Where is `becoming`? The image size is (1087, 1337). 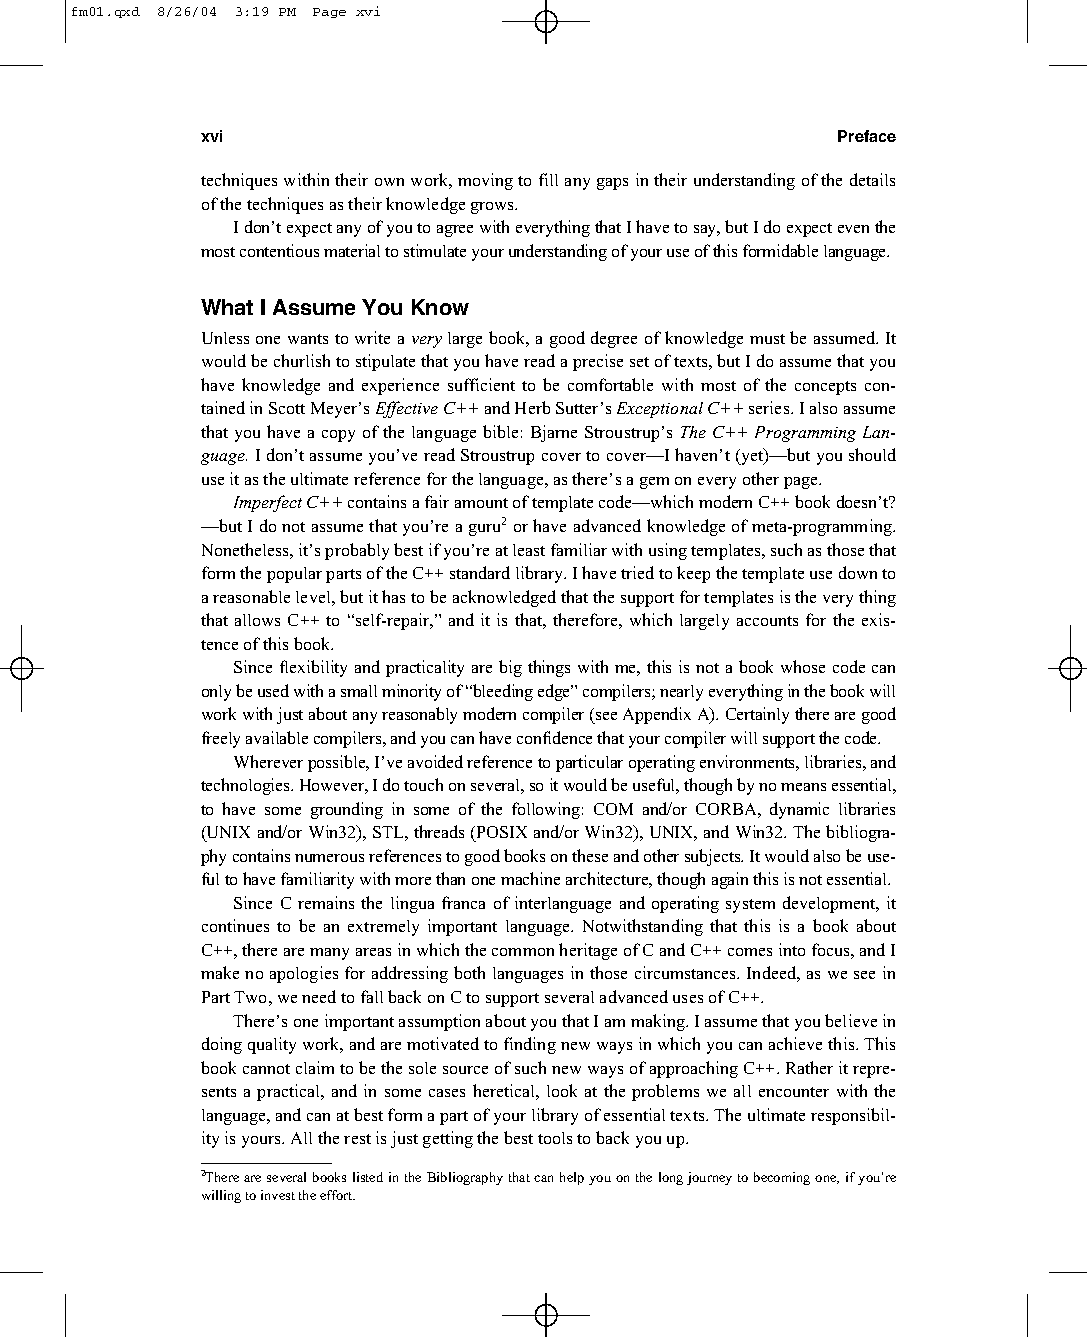 becoming is located at coordinates (782, 1178).
